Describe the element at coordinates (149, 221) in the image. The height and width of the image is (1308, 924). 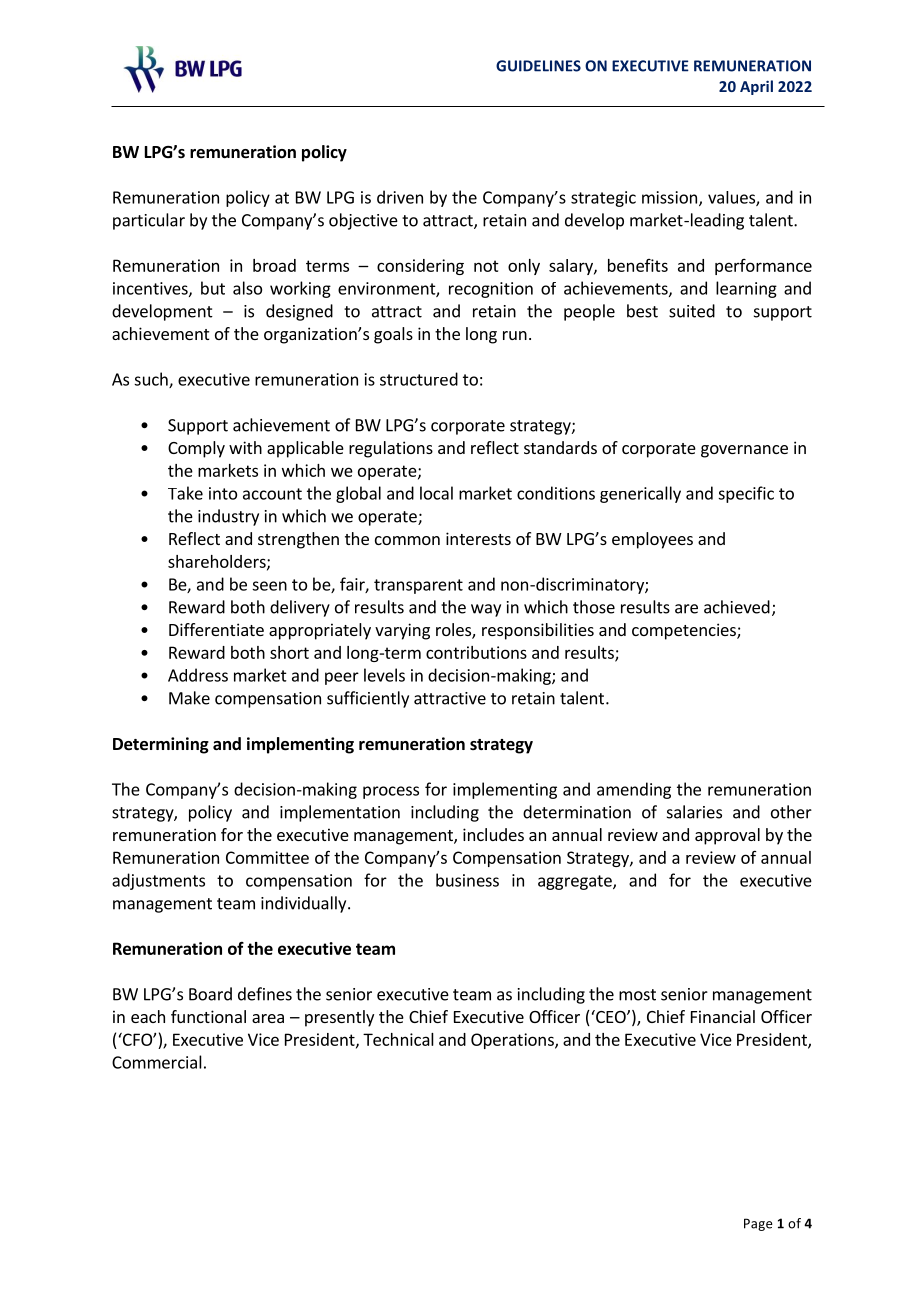
I see `particular` at that location.
